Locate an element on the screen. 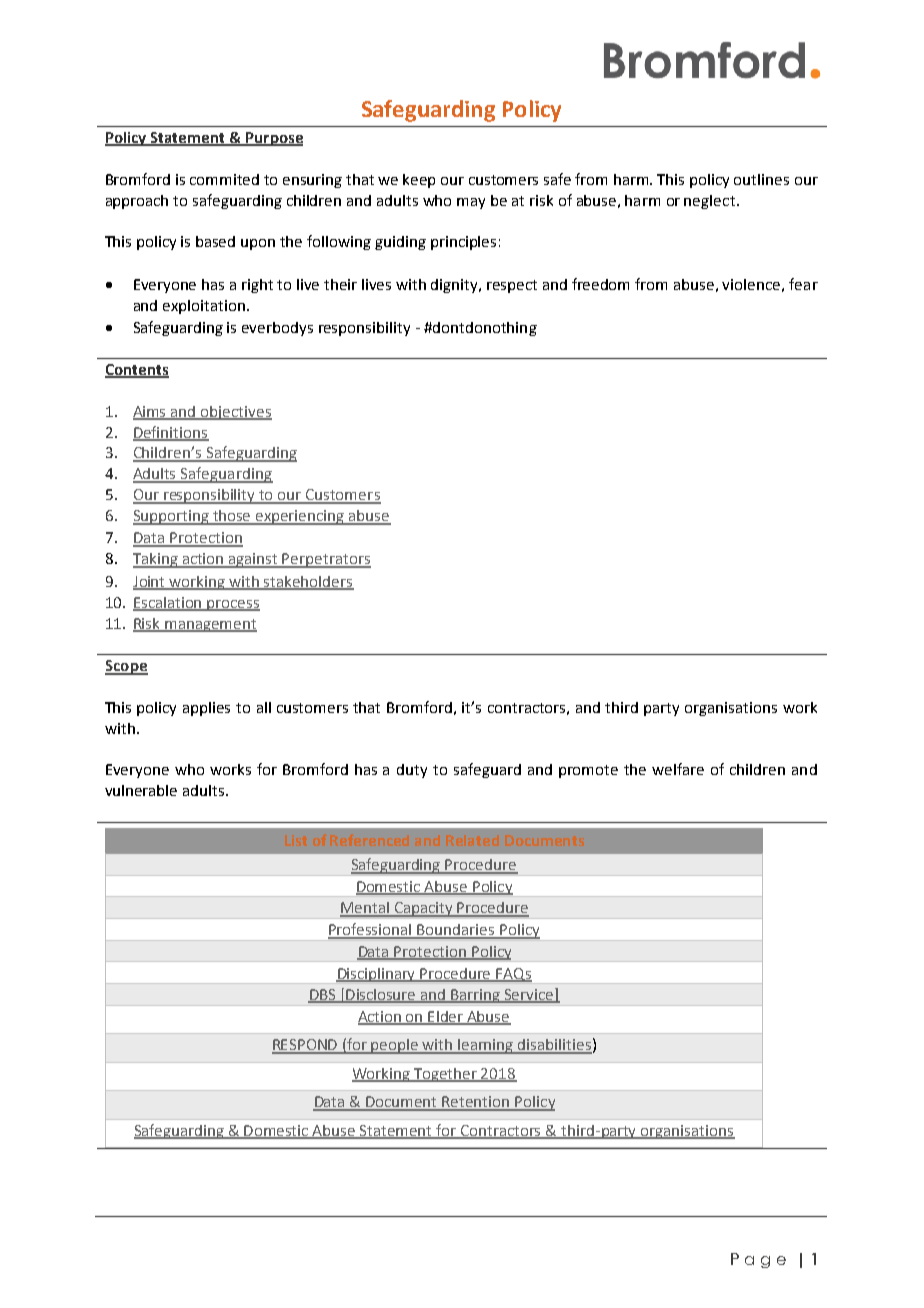  Together is located at coordinates (446, 1075).
